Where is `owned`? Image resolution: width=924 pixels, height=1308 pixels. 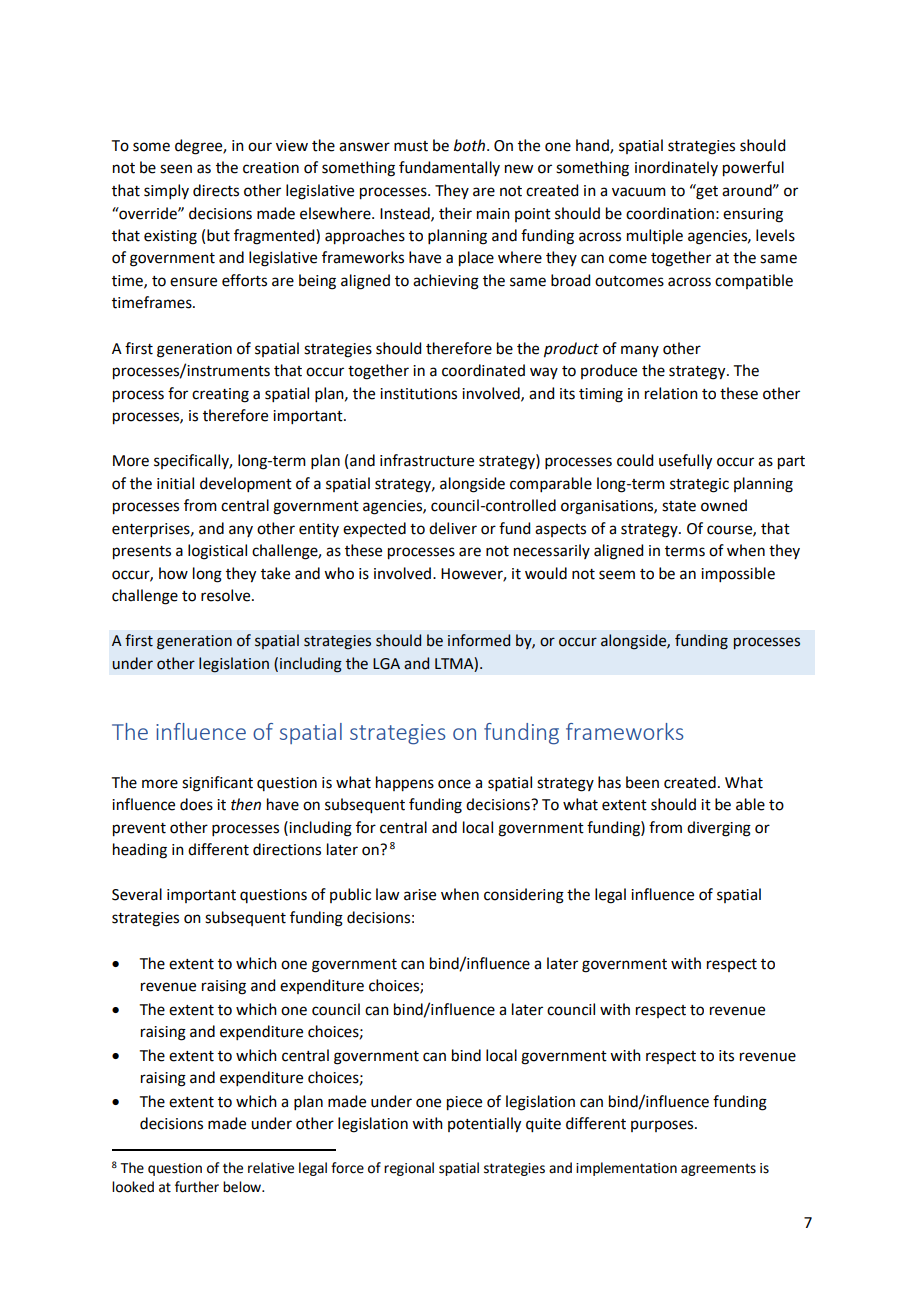
owned is located at coordinates (724, 505).
